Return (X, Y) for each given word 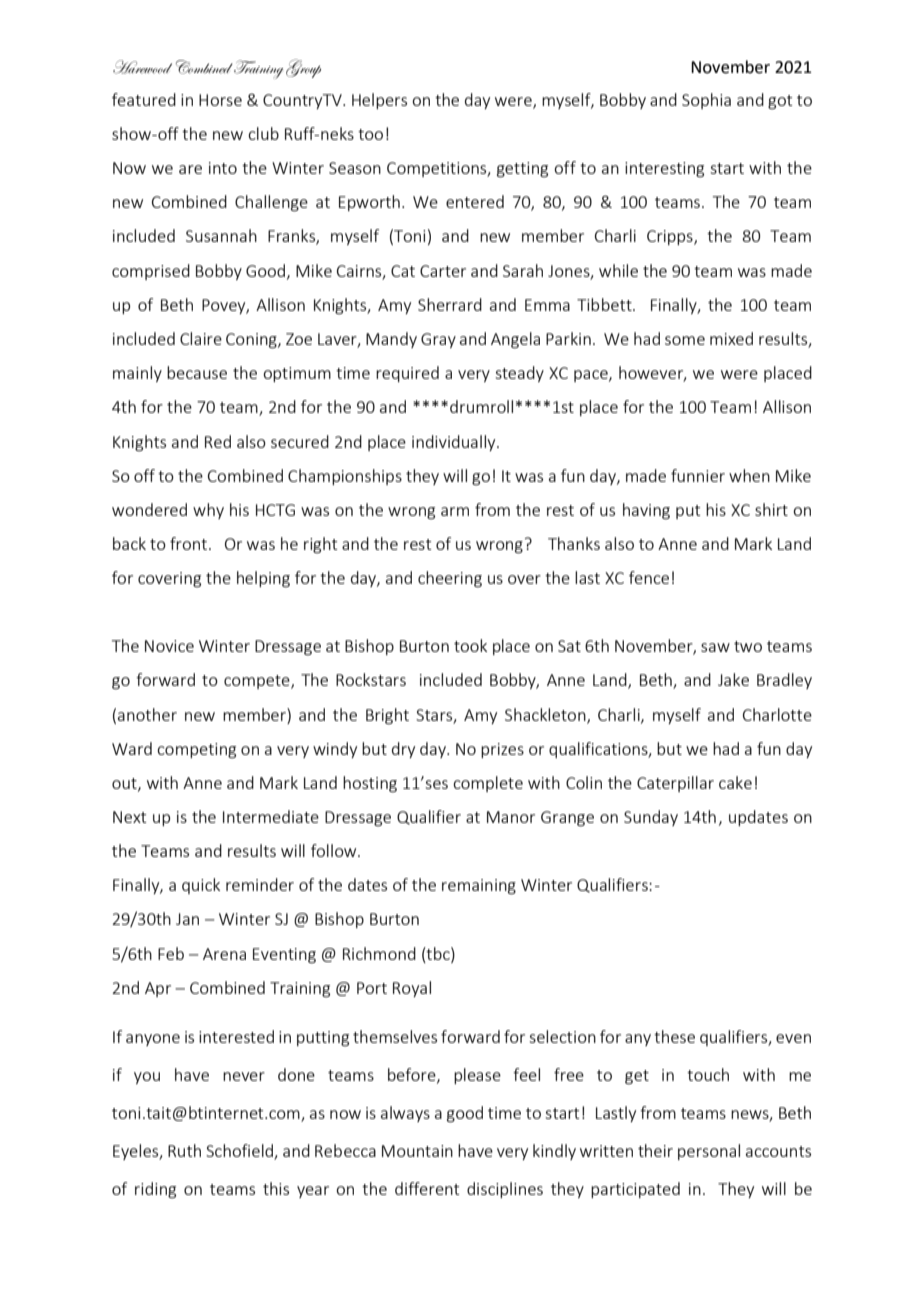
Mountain (417, 1151)
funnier (698, 475)
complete (488, 784)
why (208, 511)
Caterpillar (675, 784)
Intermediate (271, 816)
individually (455, 443)
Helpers (379, 101)
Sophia (706, 101)
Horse (220, 100)
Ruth (184, 1150)
